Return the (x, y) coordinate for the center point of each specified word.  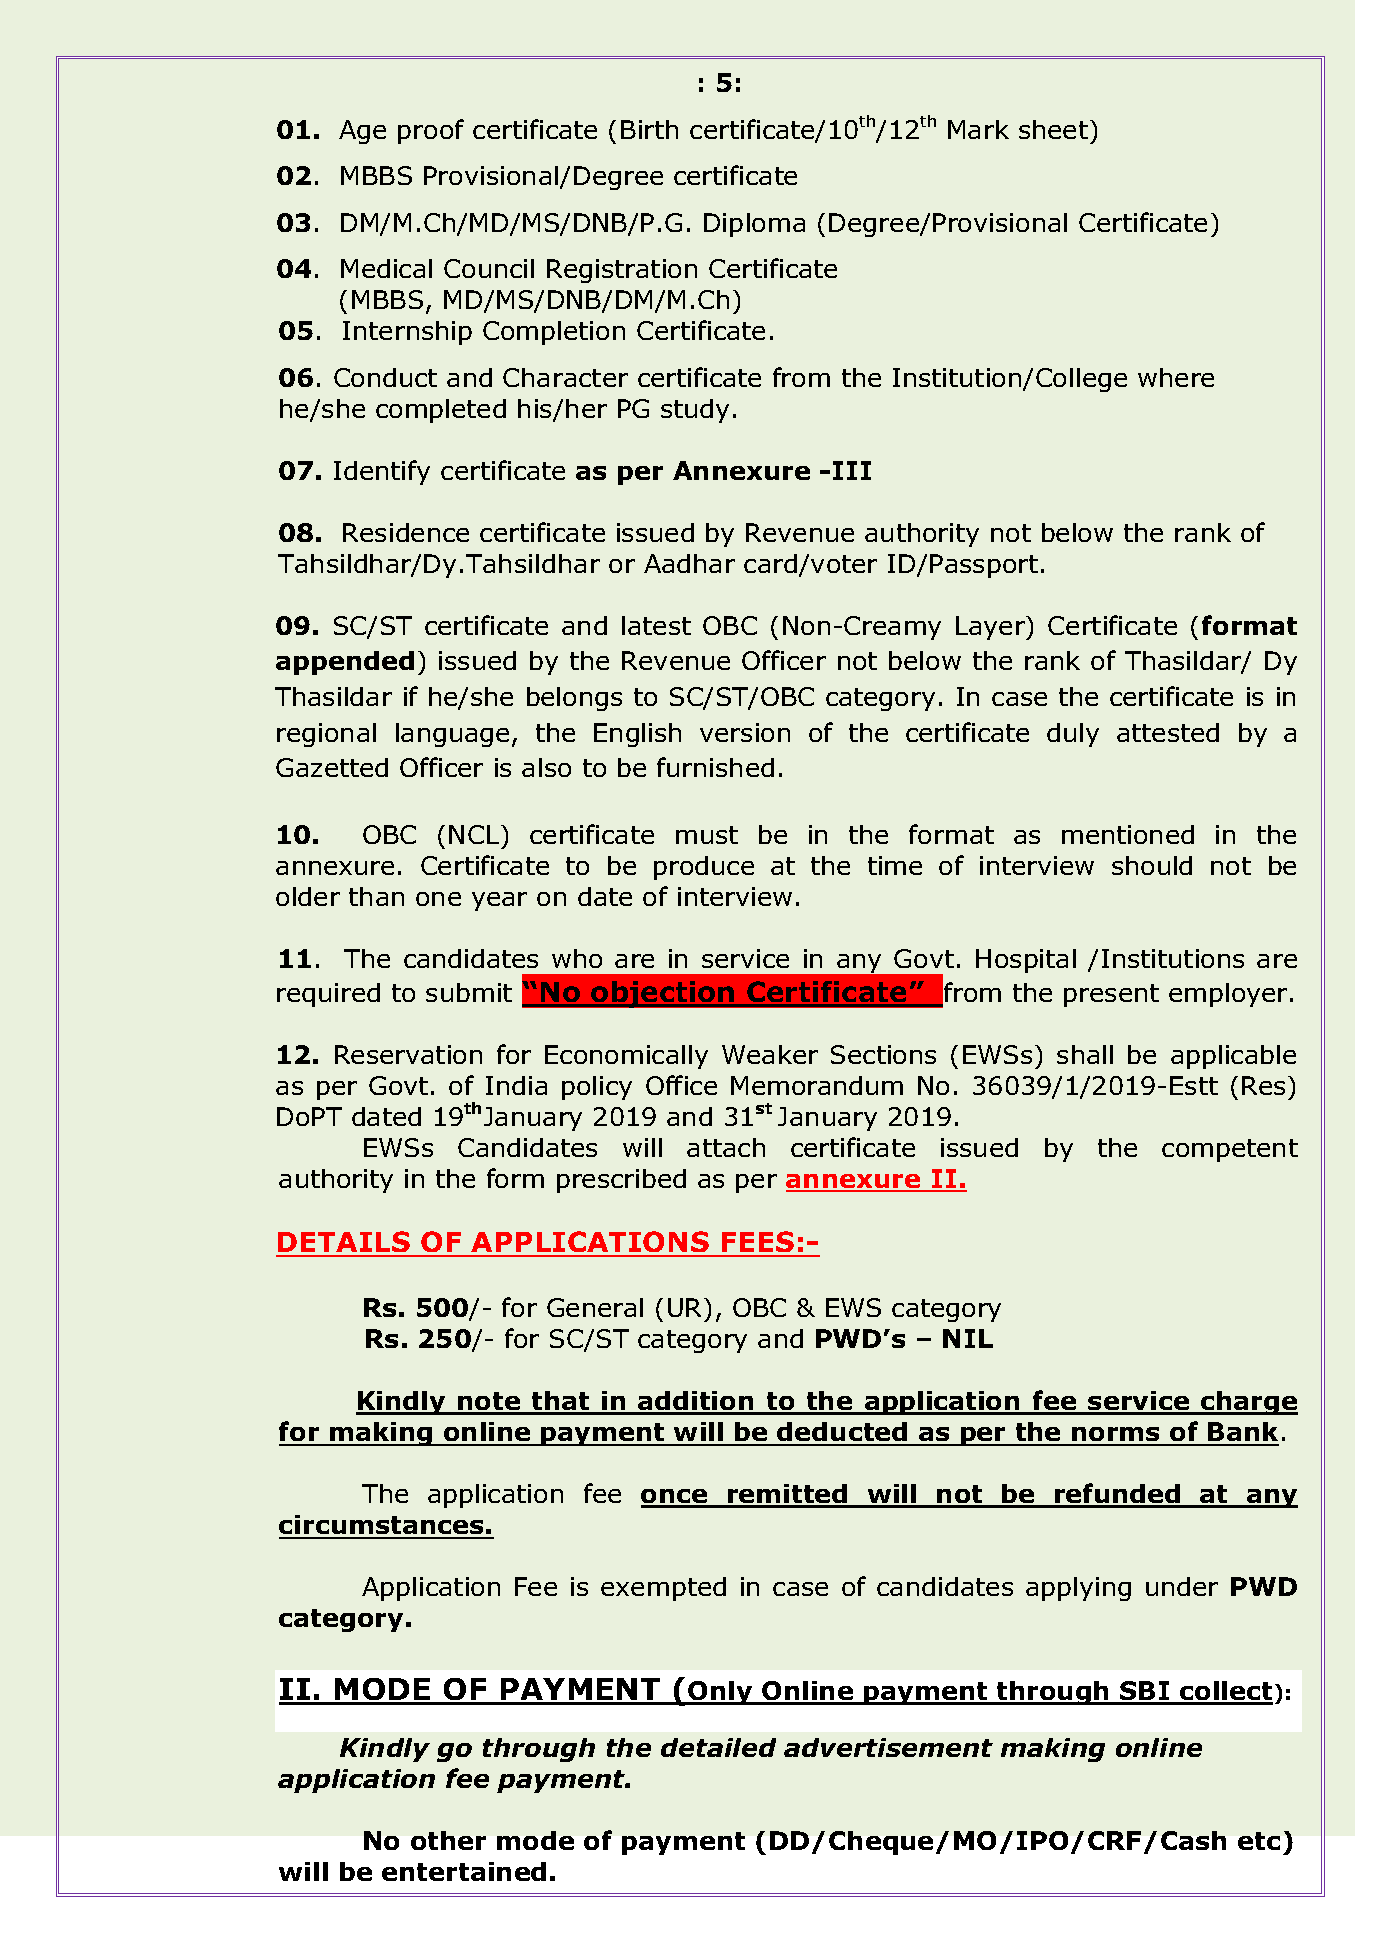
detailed (718, 1747)
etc (1259, 1841)
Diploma (754, 225)
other (448, 1840)
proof (431, 131)
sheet (1053, 129)
